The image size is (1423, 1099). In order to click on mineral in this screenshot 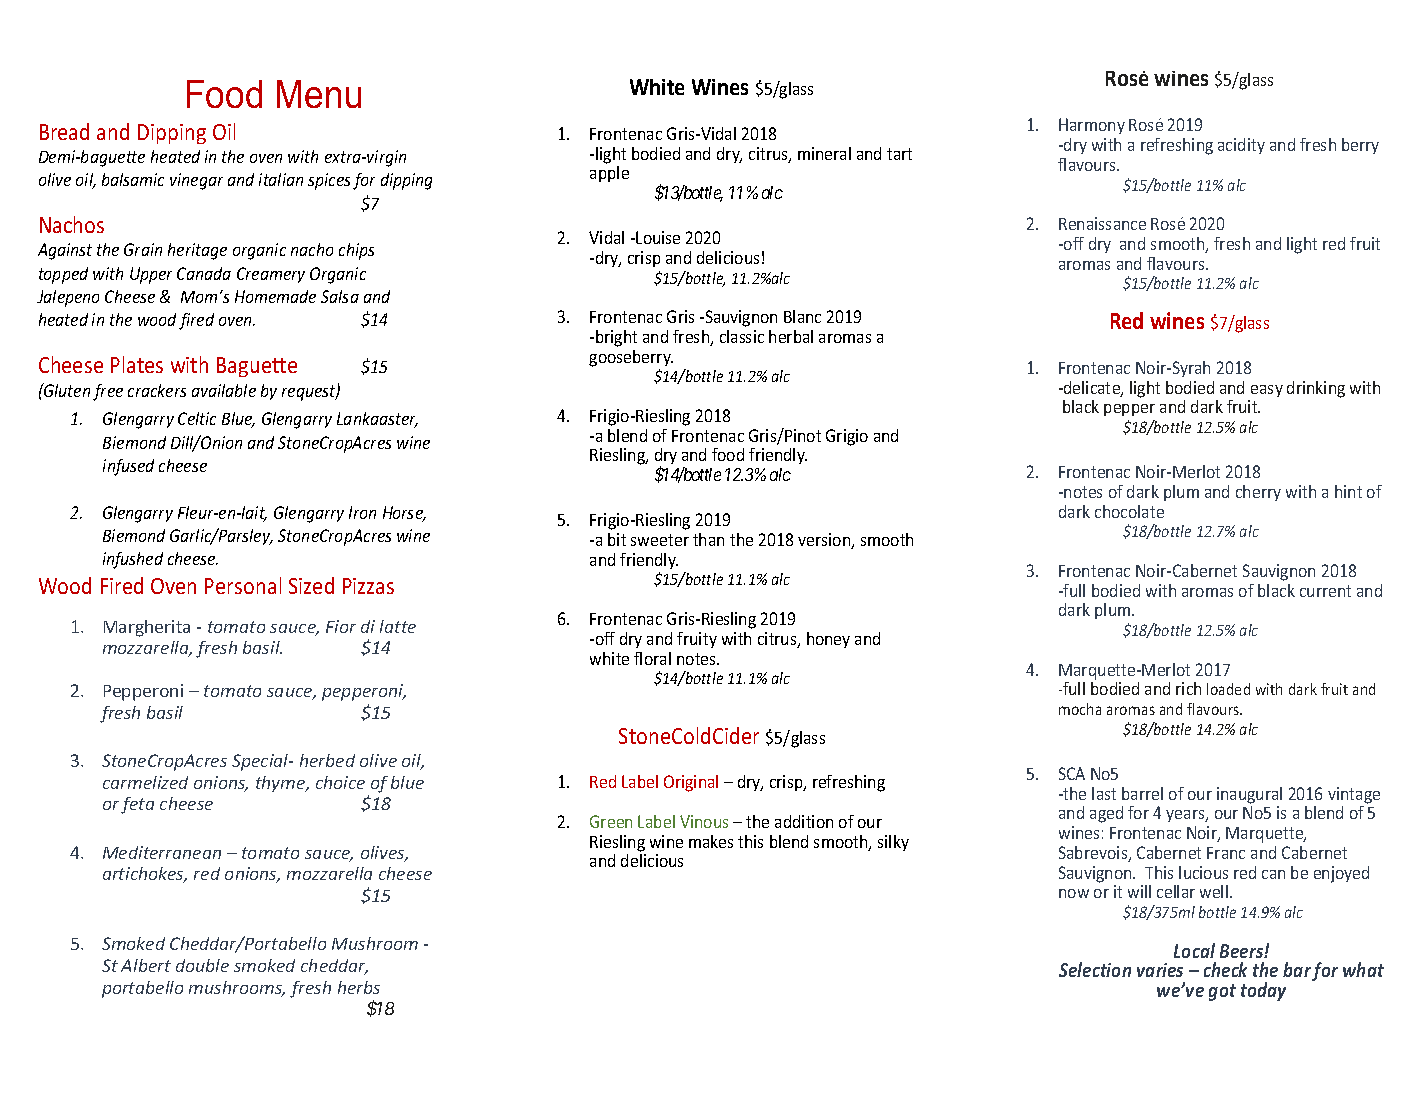, I will do `click(824, 153)`.
